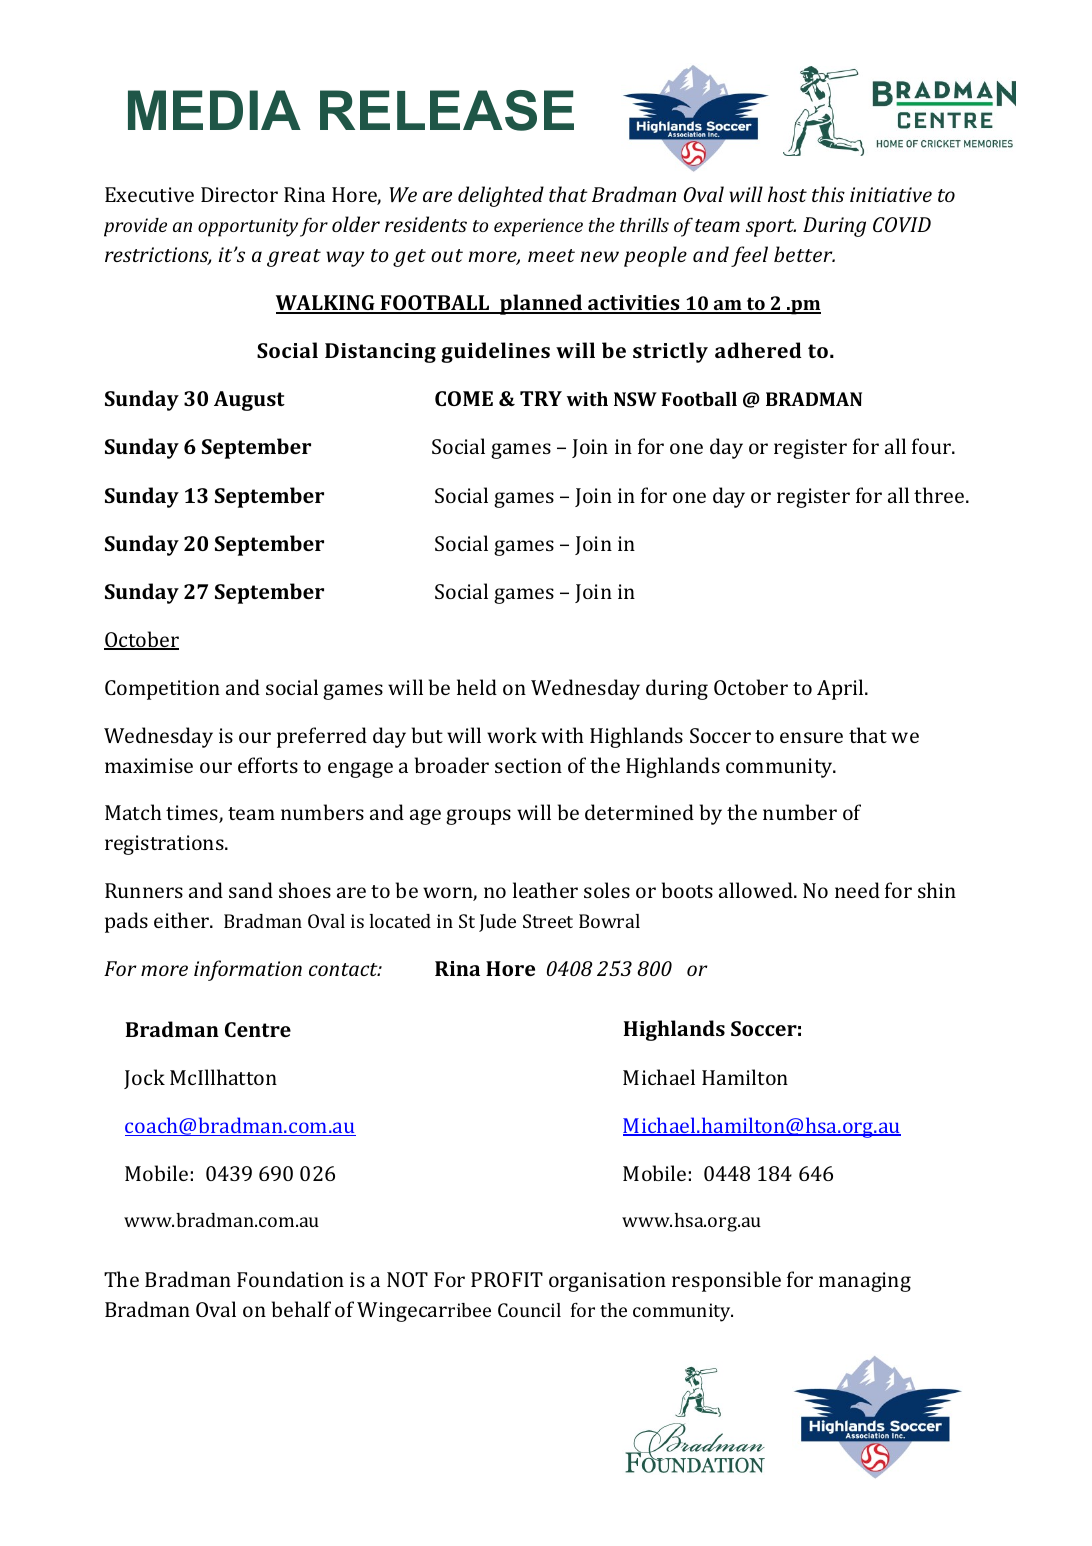 The image size is (1092, 1546). Describe the element at coordinates (841, 689) in the image. I see `April` at that location.
